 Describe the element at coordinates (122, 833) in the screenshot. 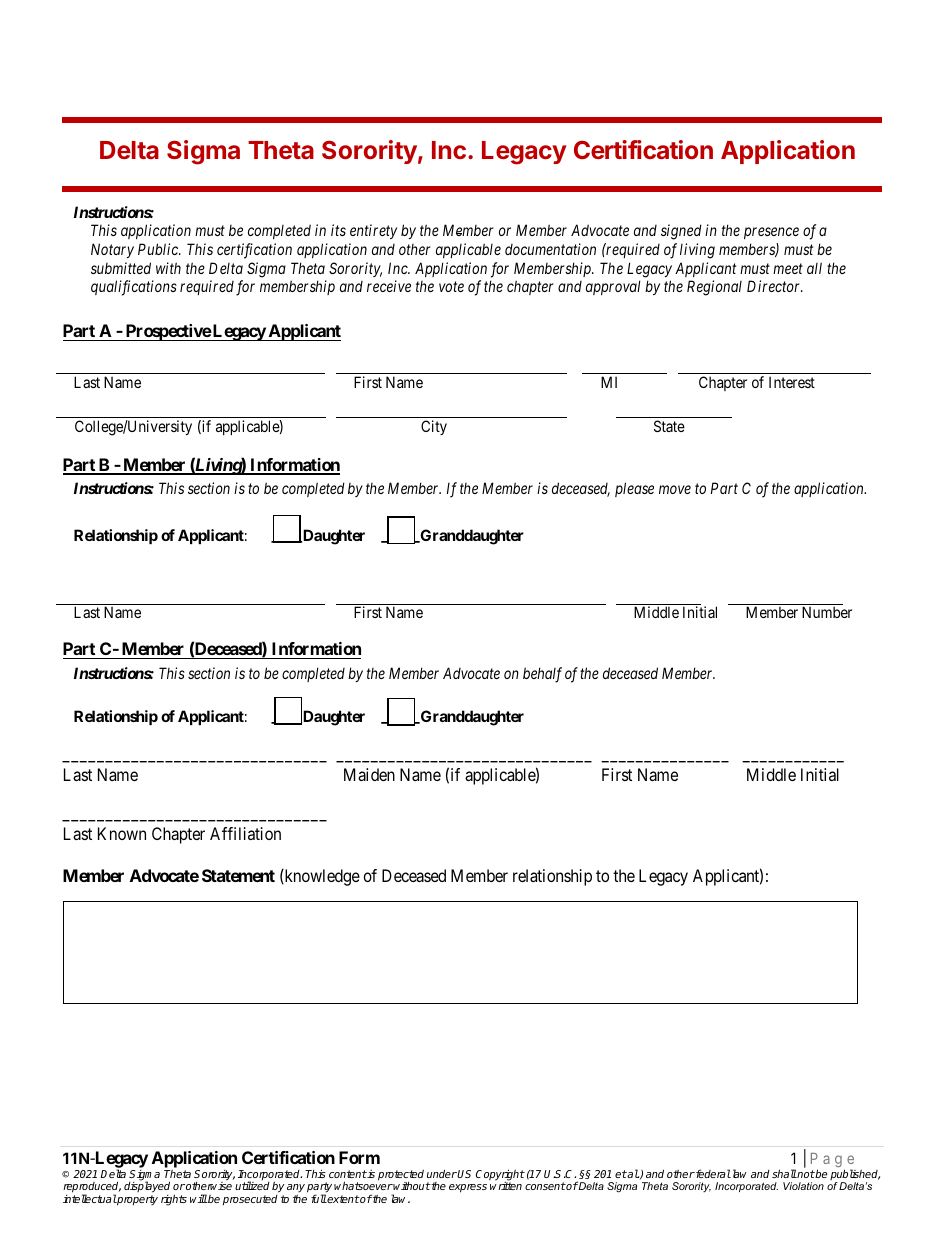

I see `Known` at that location.
